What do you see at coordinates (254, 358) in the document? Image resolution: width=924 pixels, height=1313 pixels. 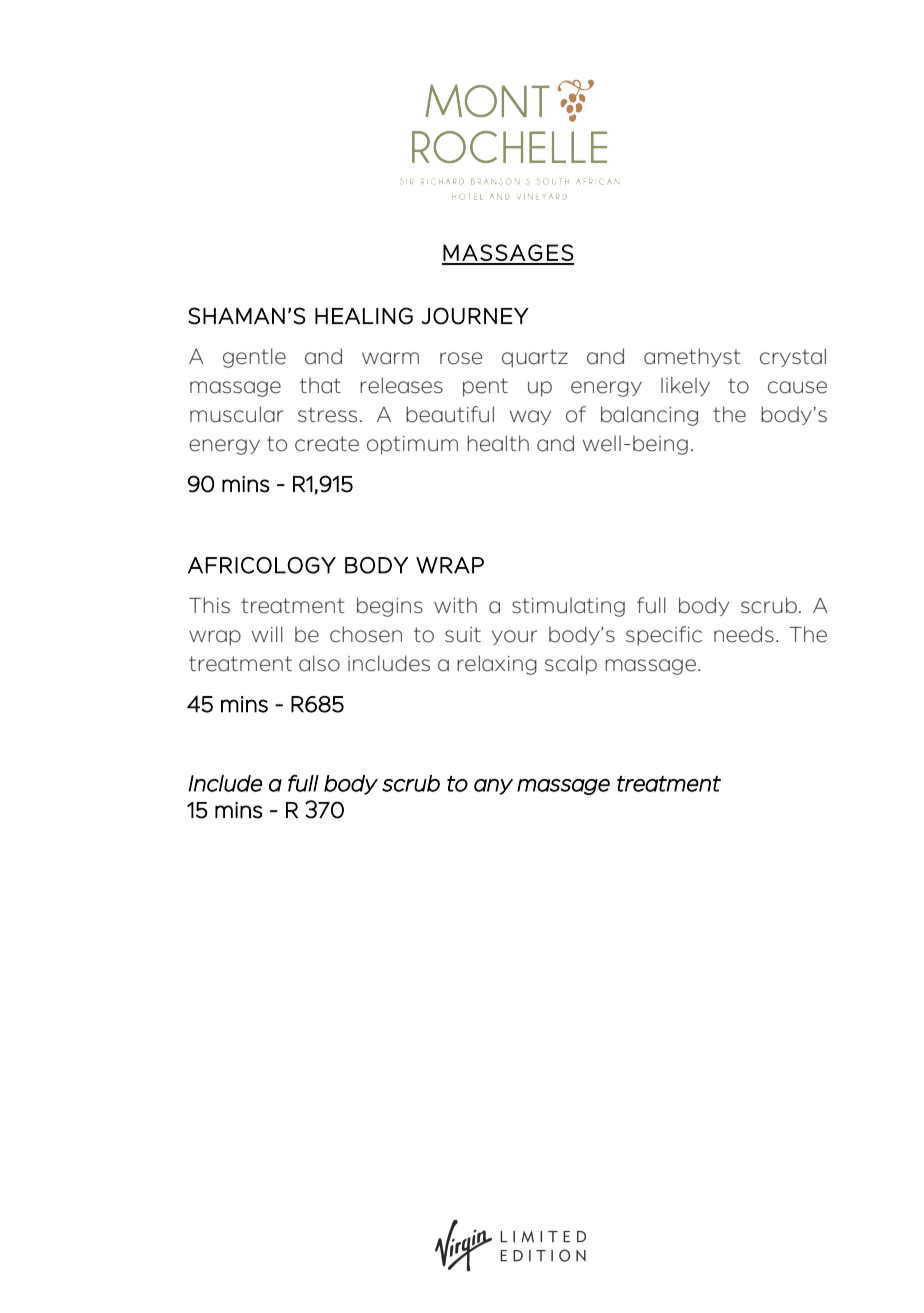 I see `gentle` at bounding box center [254, 358].
